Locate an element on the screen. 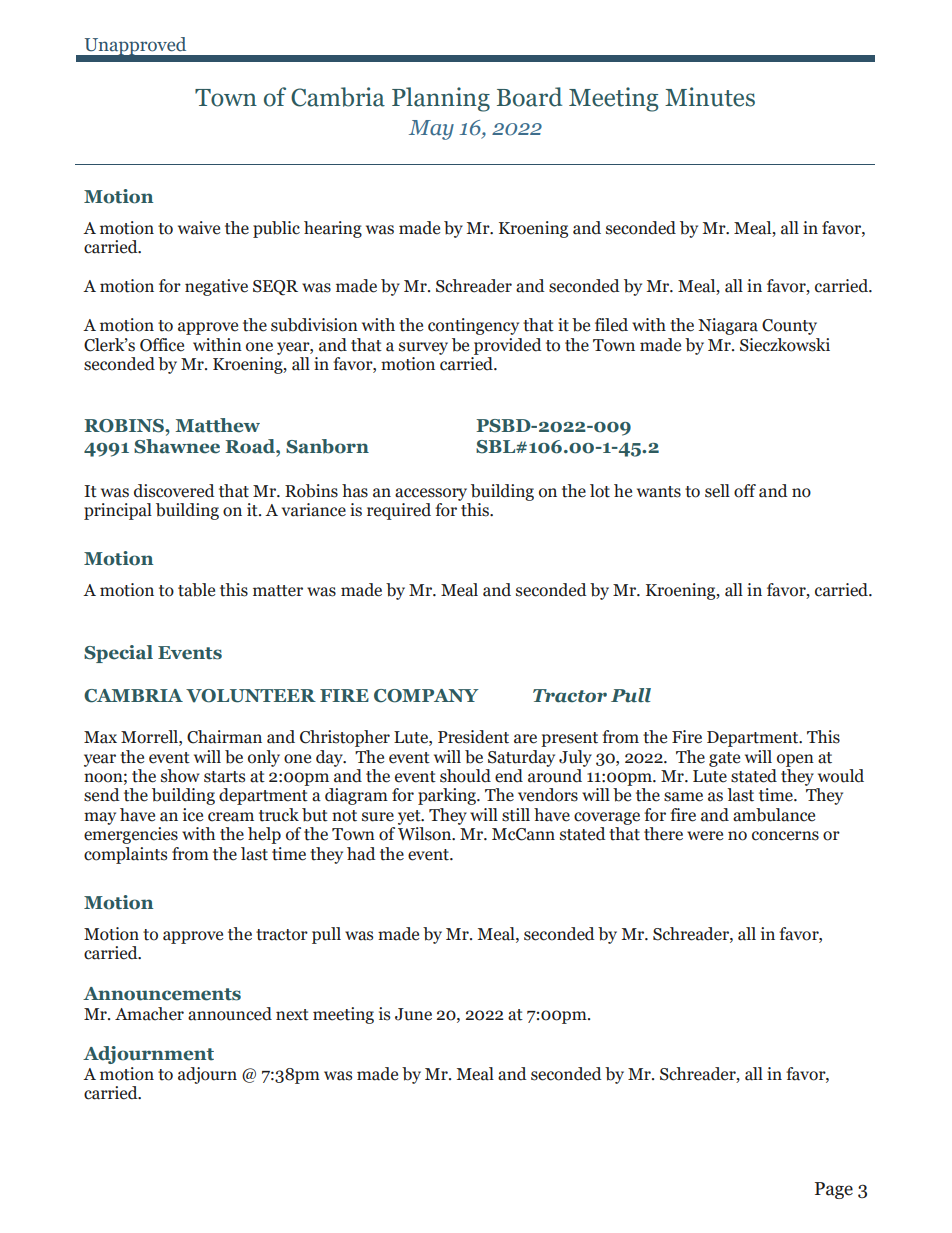 Image resolution: width=952 pixels, height=1233 pixels. accessory is located at coordinates (431, 494).
